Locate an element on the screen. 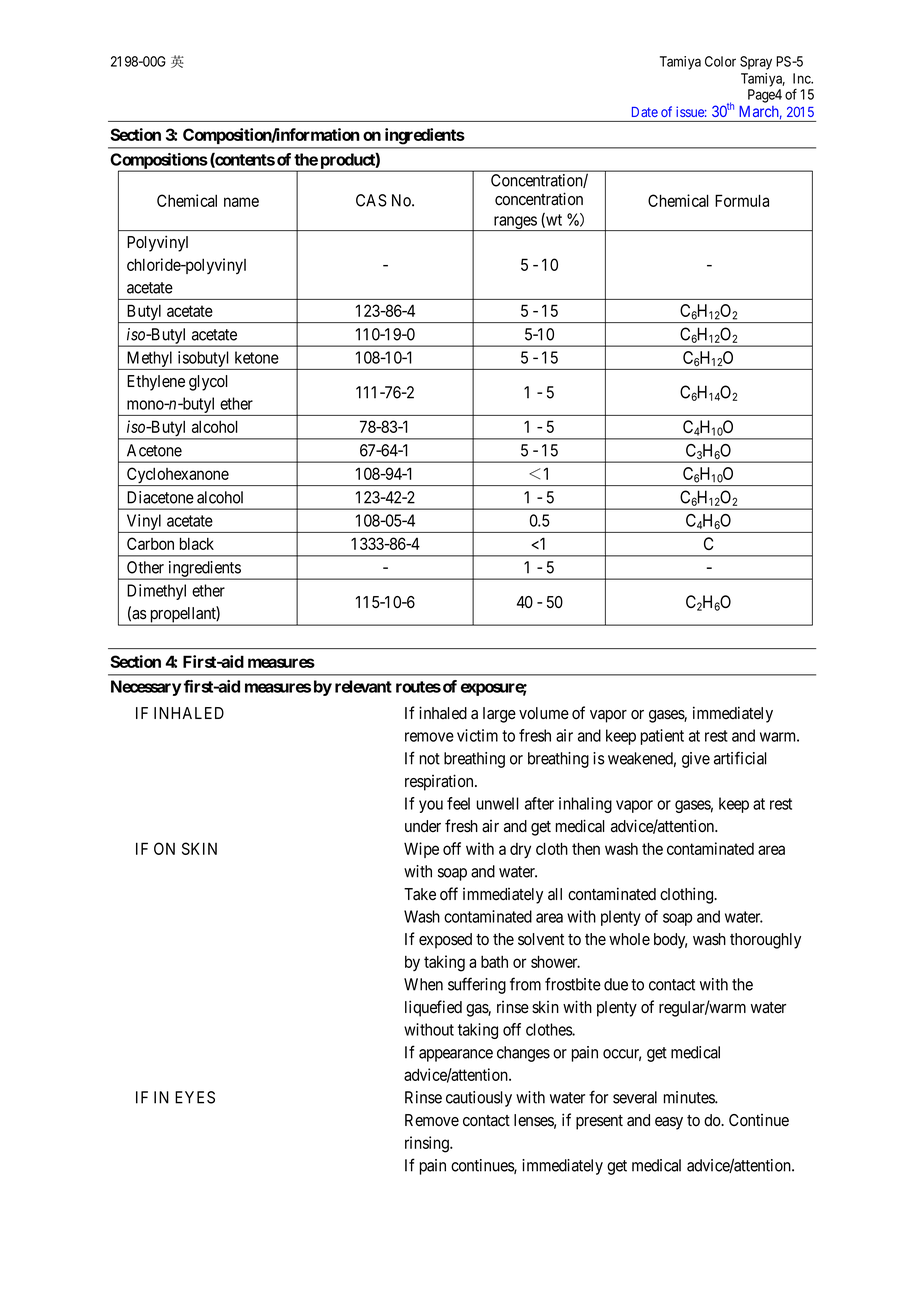  minutes is located at coordinates (690, 1097).
